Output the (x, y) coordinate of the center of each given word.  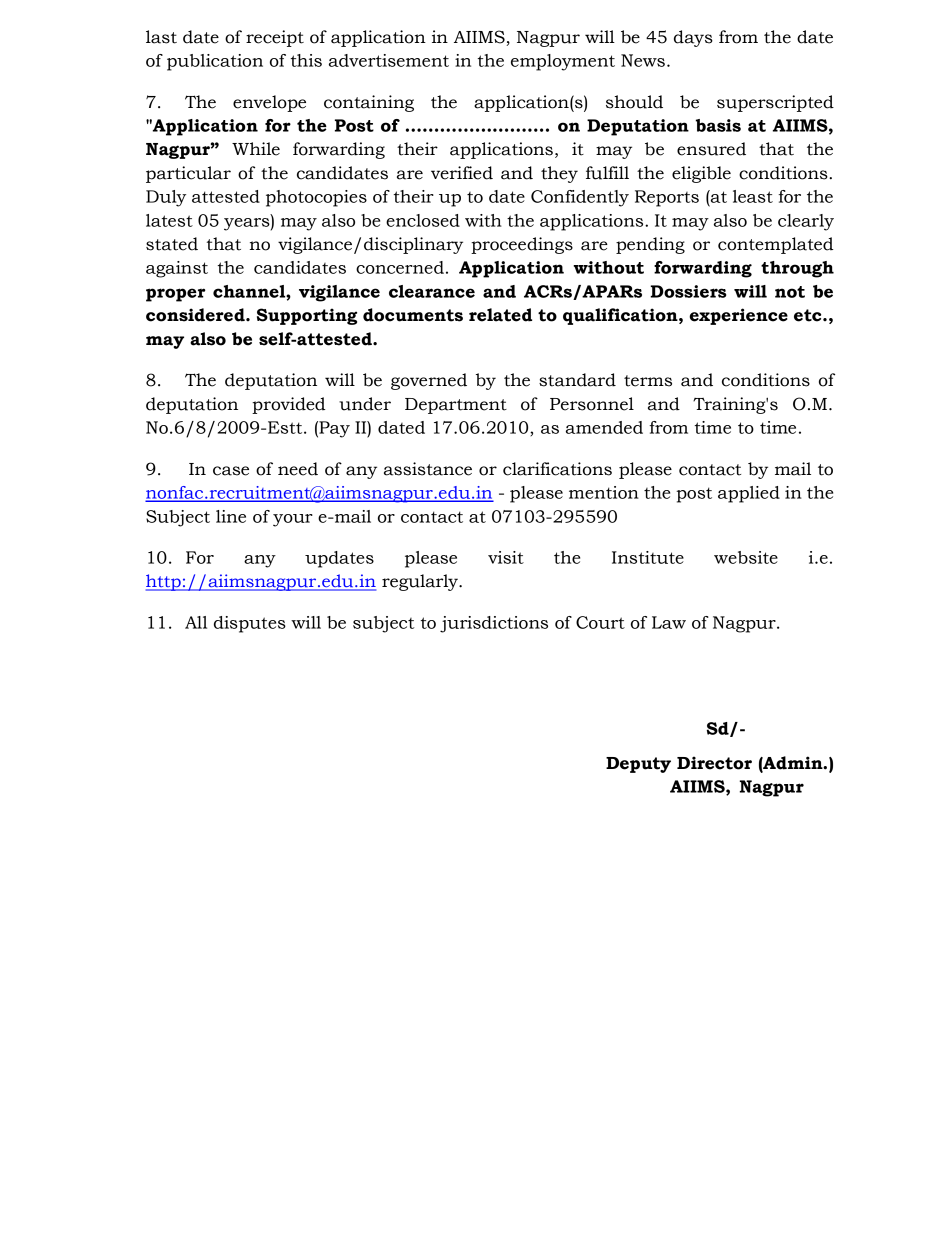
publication (215, 62)
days (693, 38)
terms (648, 381)
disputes (250, 624)
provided (288, 405)
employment (563, 62)
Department (456, 406)
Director (714, 763)
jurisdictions (494, 624)
